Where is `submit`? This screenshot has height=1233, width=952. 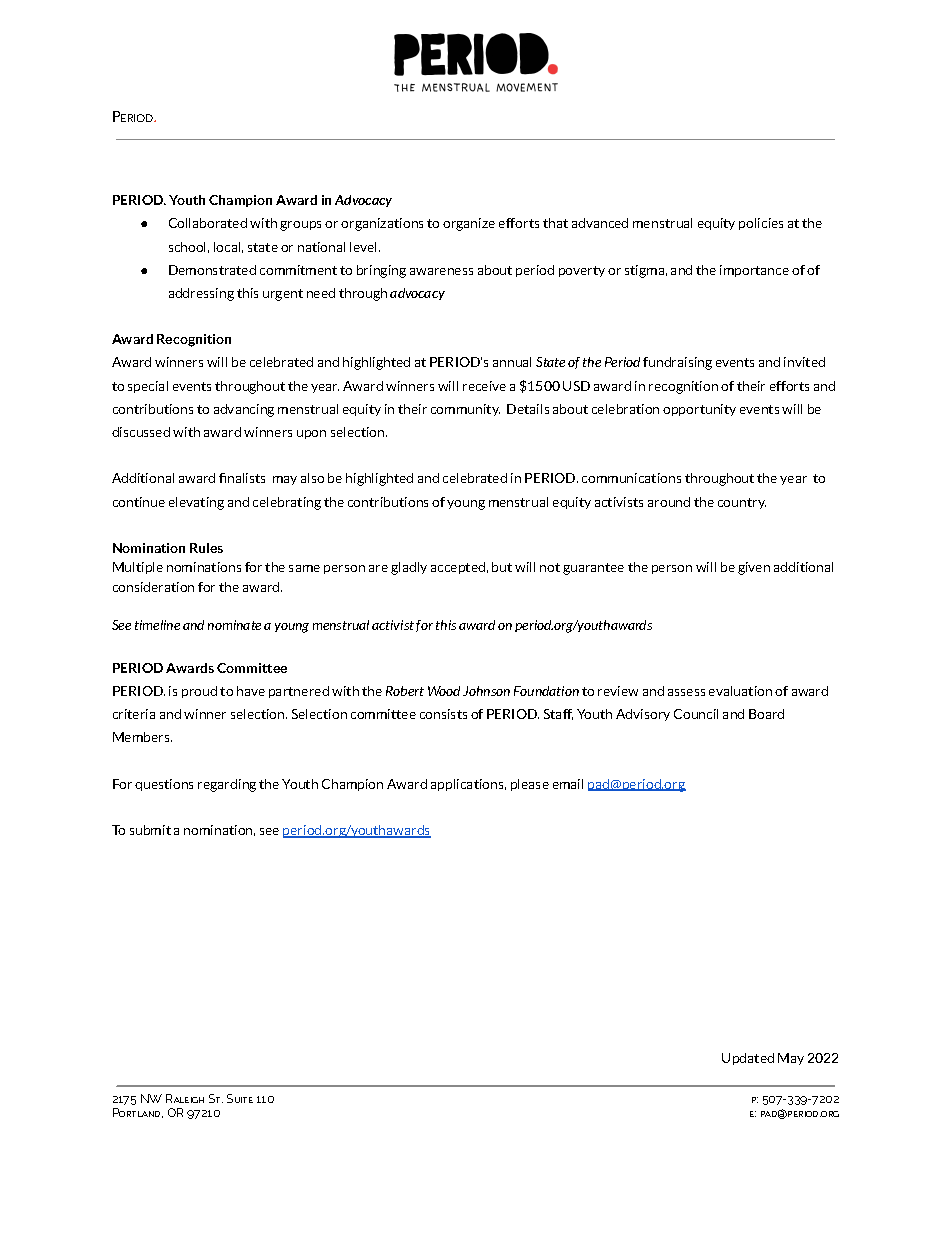
submit is located at coordinates (150, 830).
